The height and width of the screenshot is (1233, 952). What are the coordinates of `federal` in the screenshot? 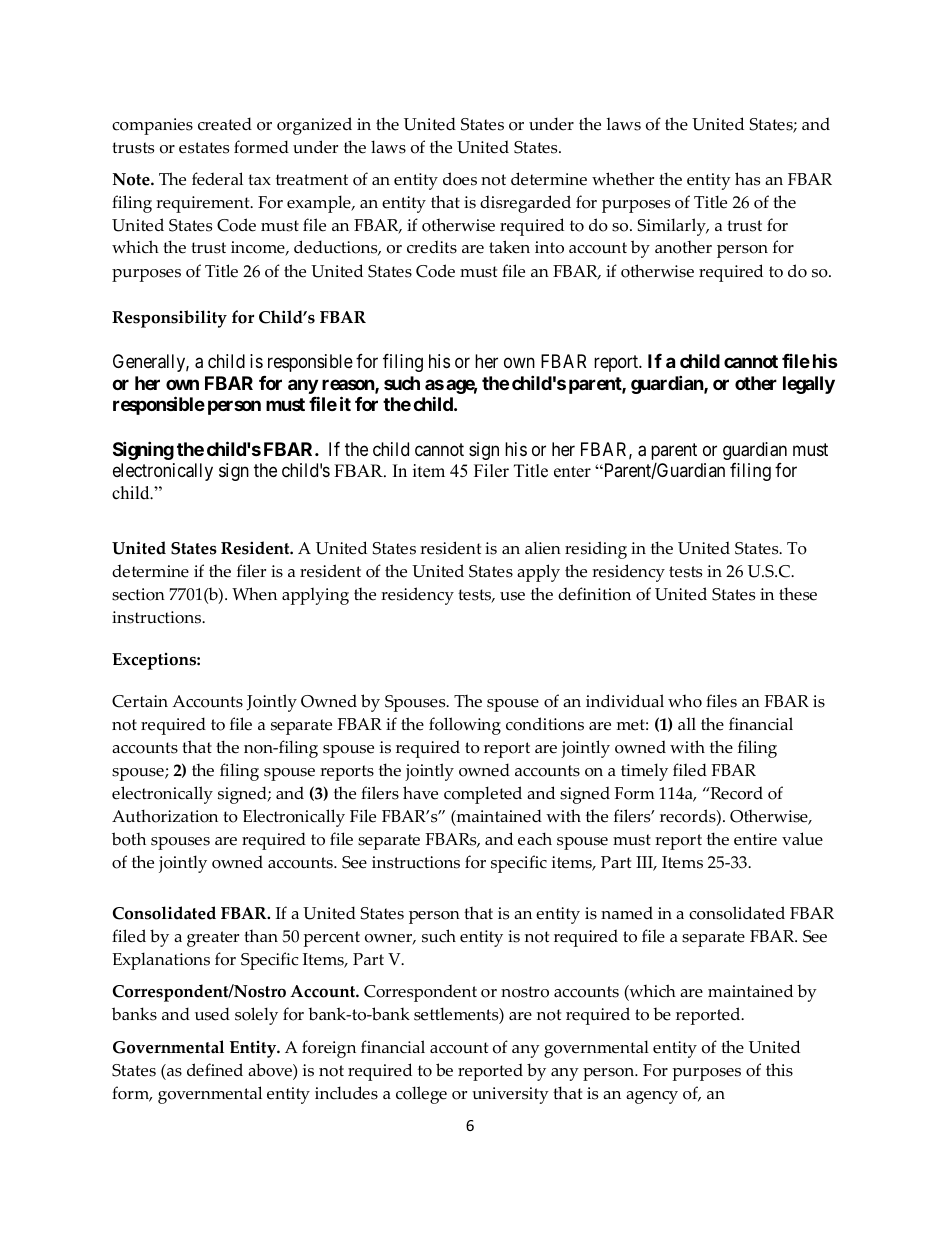 It's located at (217, 179).
